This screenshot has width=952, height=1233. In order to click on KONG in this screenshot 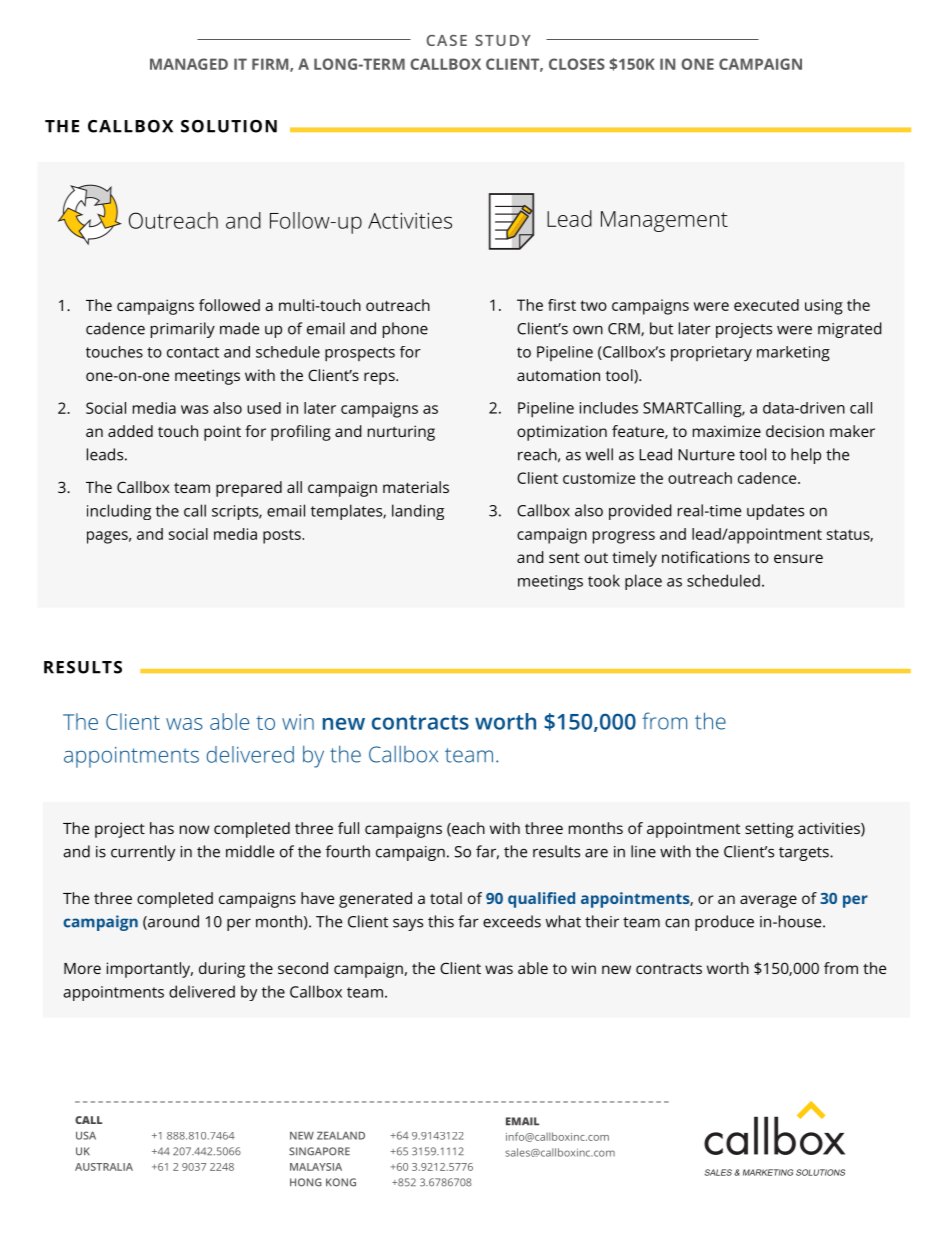, I will do `click(341, 1182)`.
